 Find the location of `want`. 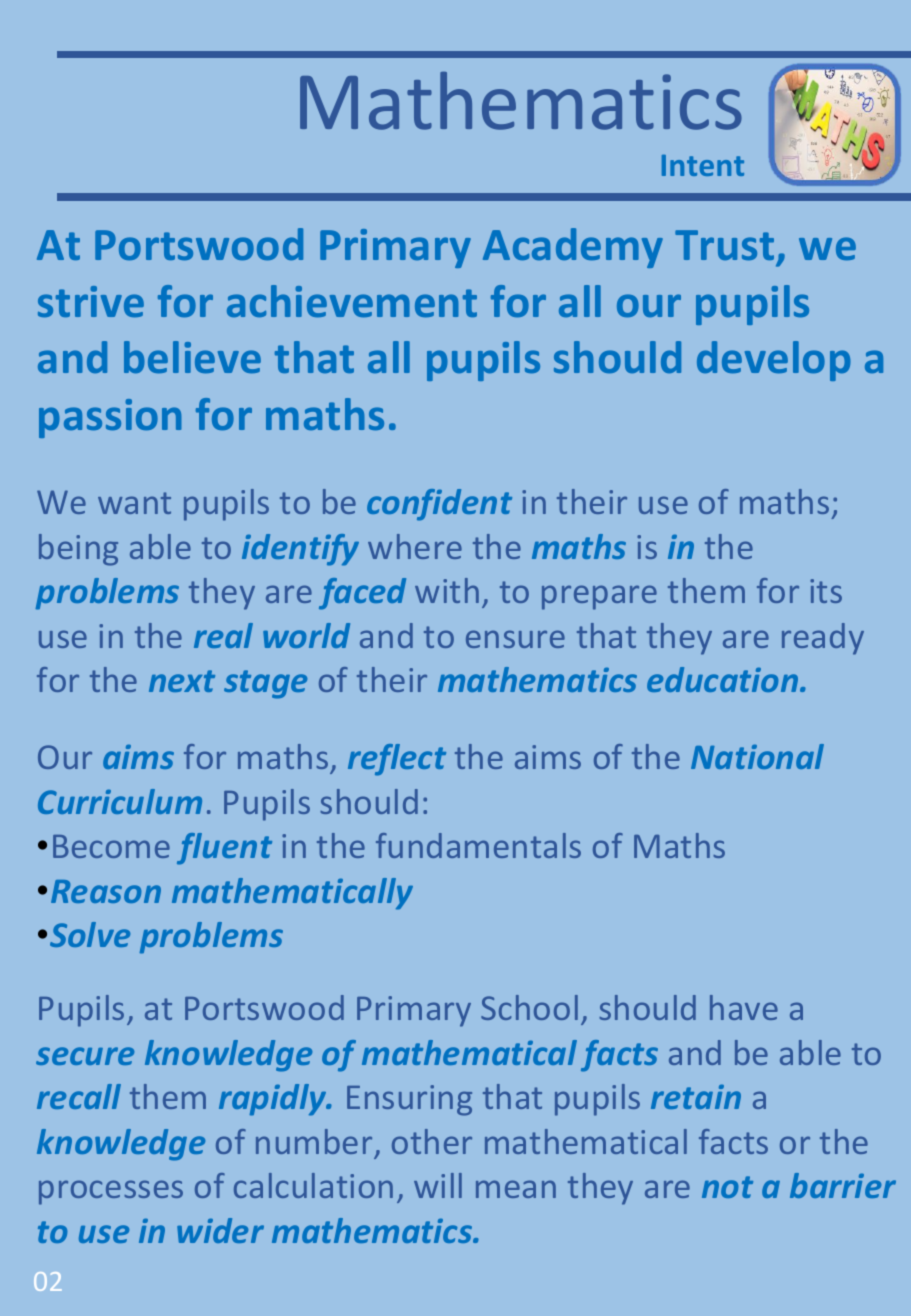

want is located at coordinates (134, 503).
